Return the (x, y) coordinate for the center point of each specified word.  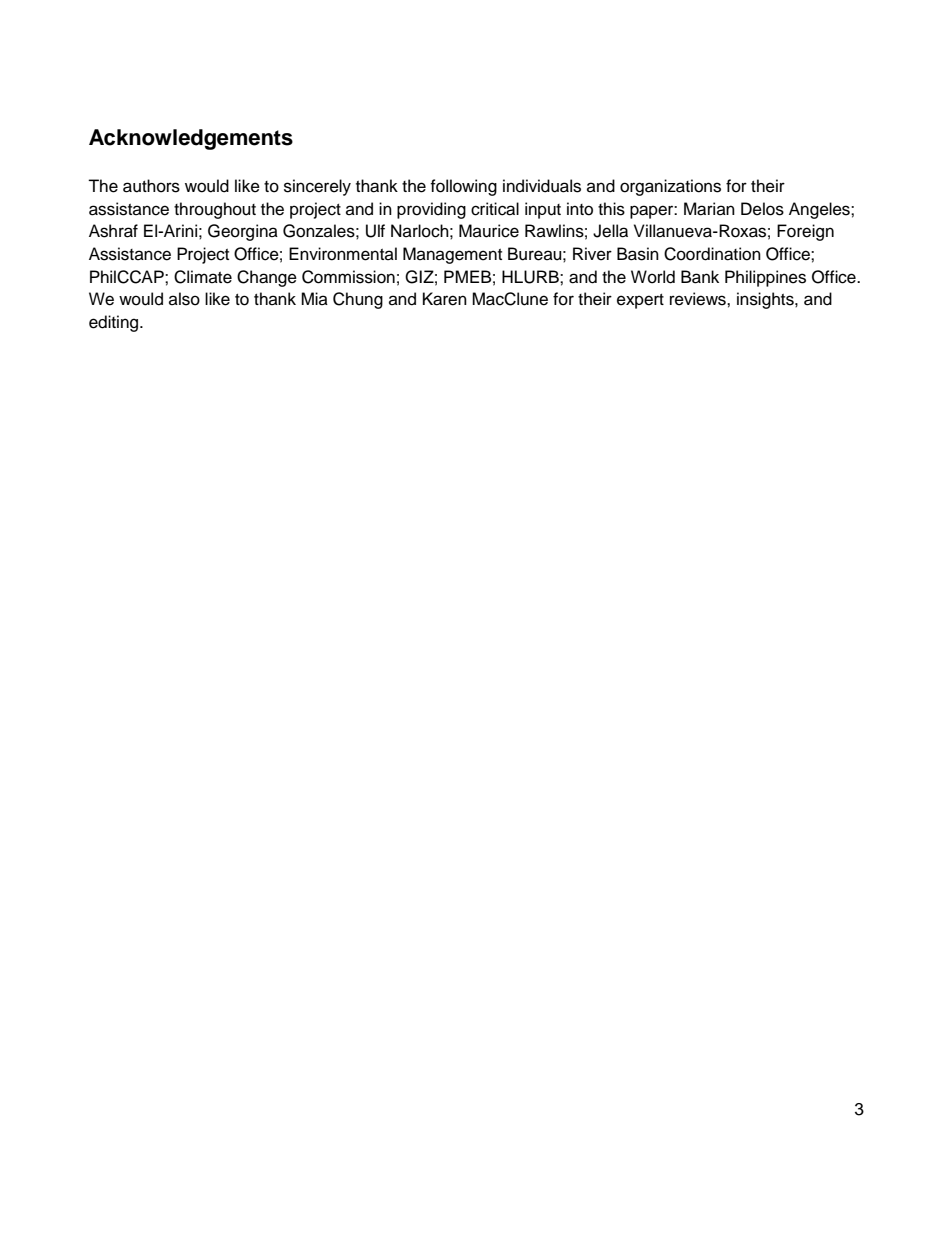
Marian (709, 209)
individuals (542, 186)
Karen (445, 299)
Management (452, 255)
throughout (215, 210)
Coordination (712, 254)
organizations (670, 187)
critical (495, 209)
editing (115, 323)
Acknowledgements (191, 139)
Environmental (343, 254)
